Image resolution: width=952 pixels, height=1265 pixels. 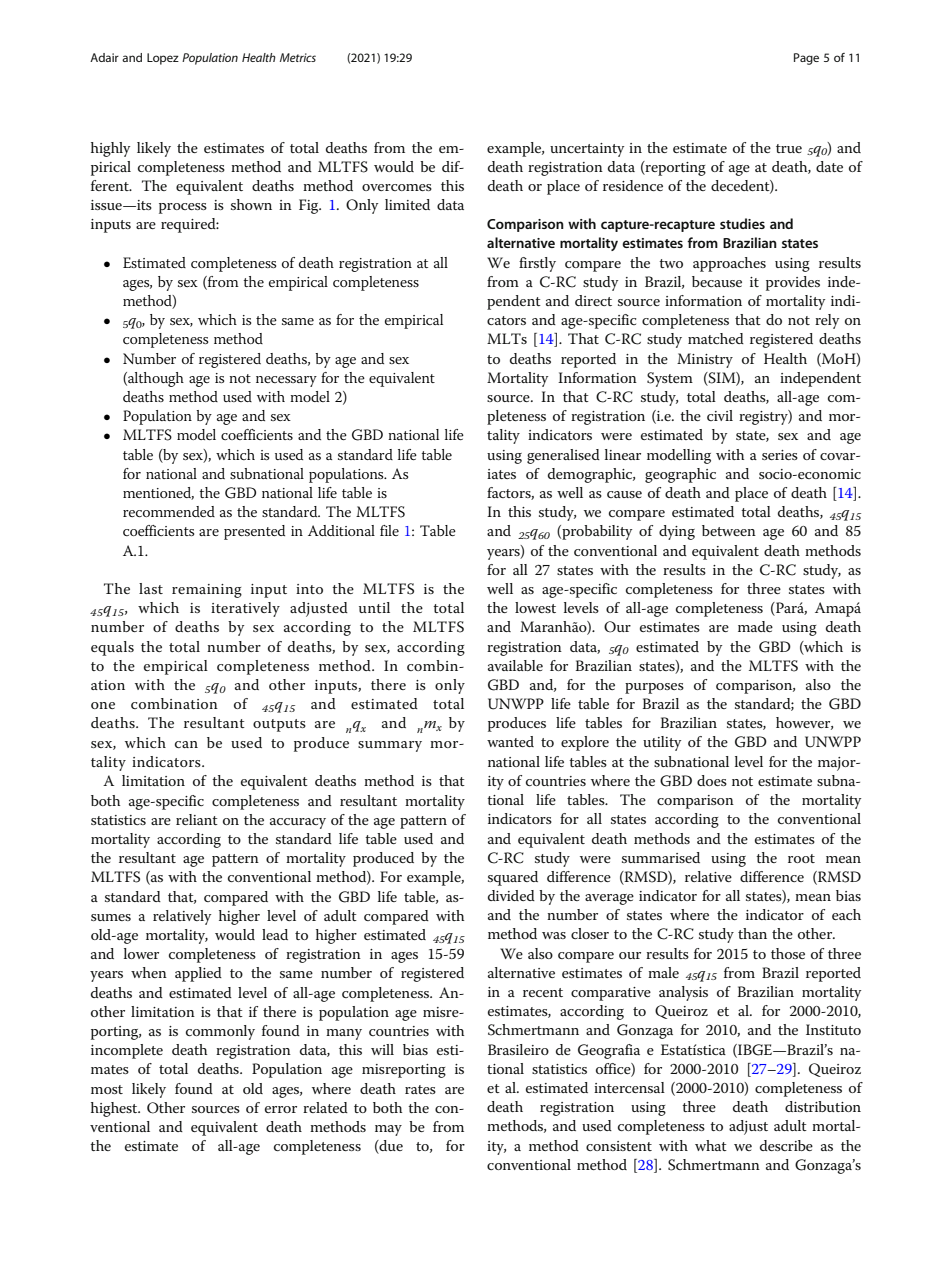 I want to click on rates, so click(x=420, y=1089).
